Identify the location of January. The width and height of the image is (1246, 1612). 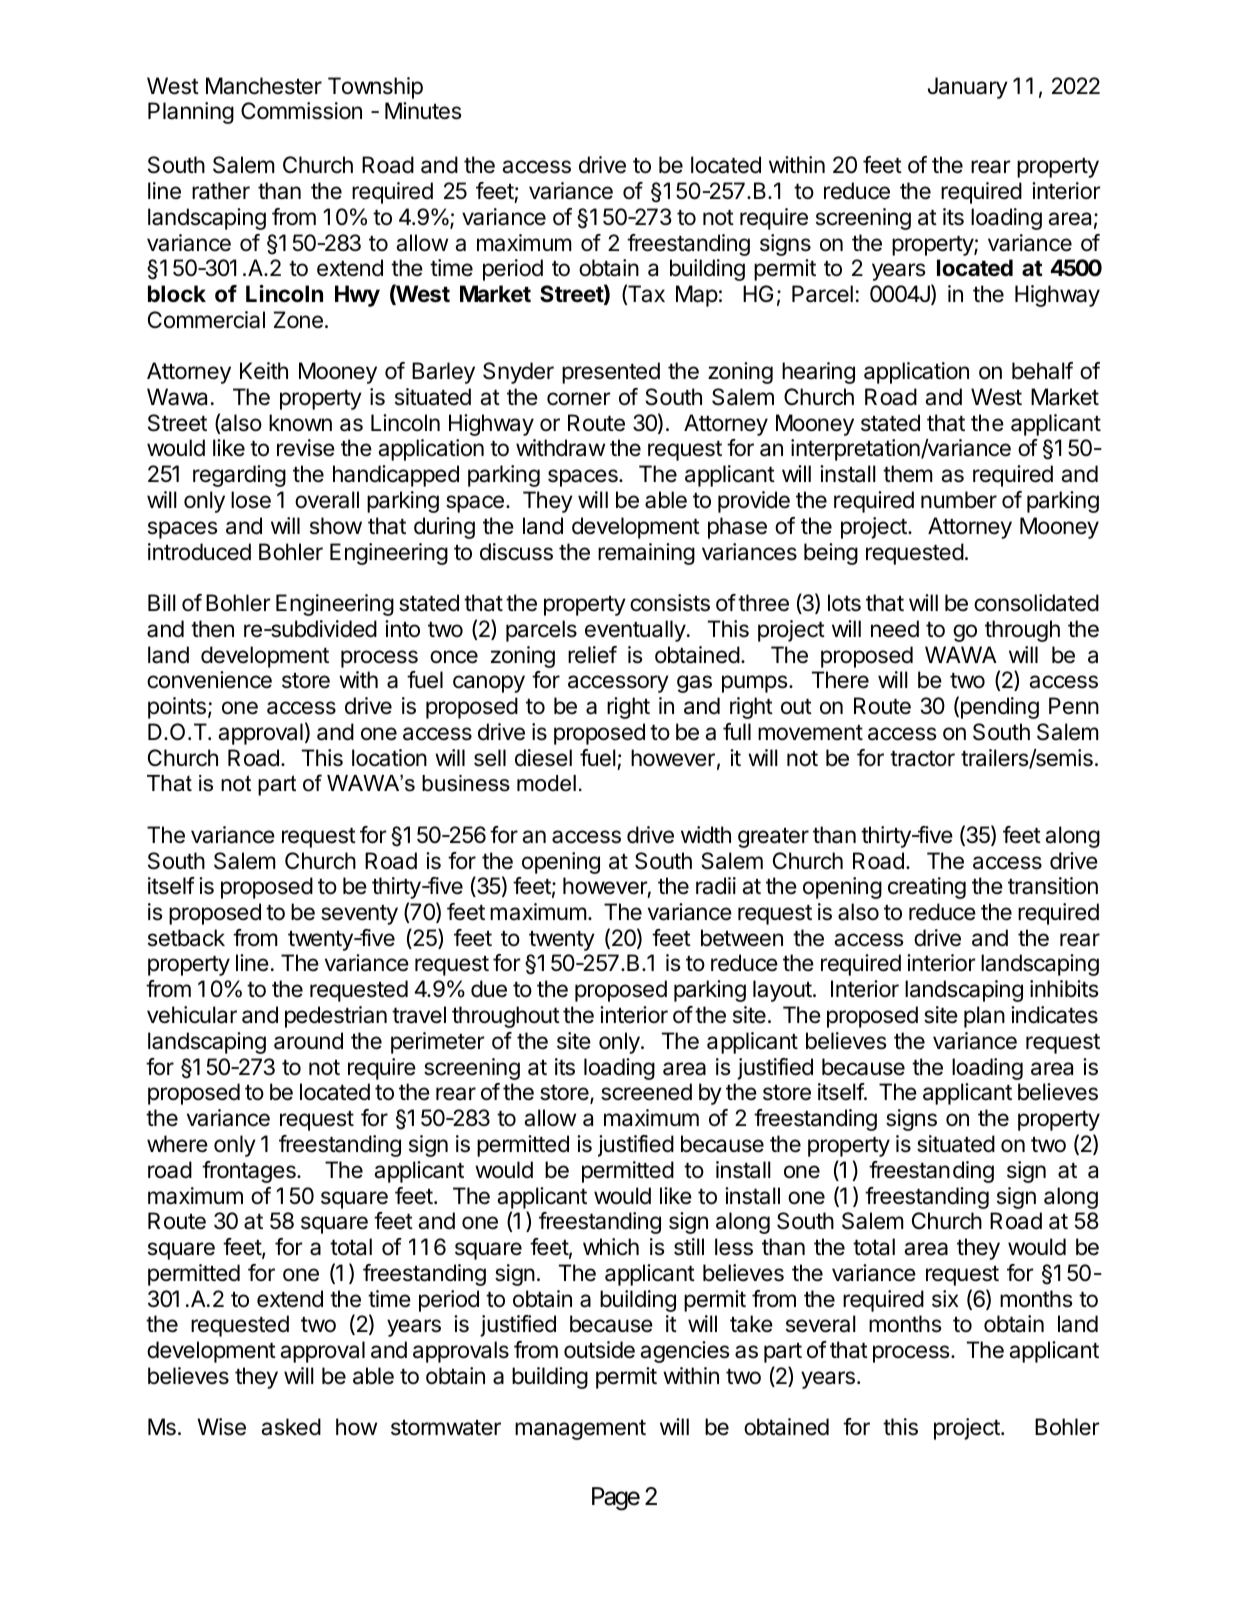
(968, 88).
